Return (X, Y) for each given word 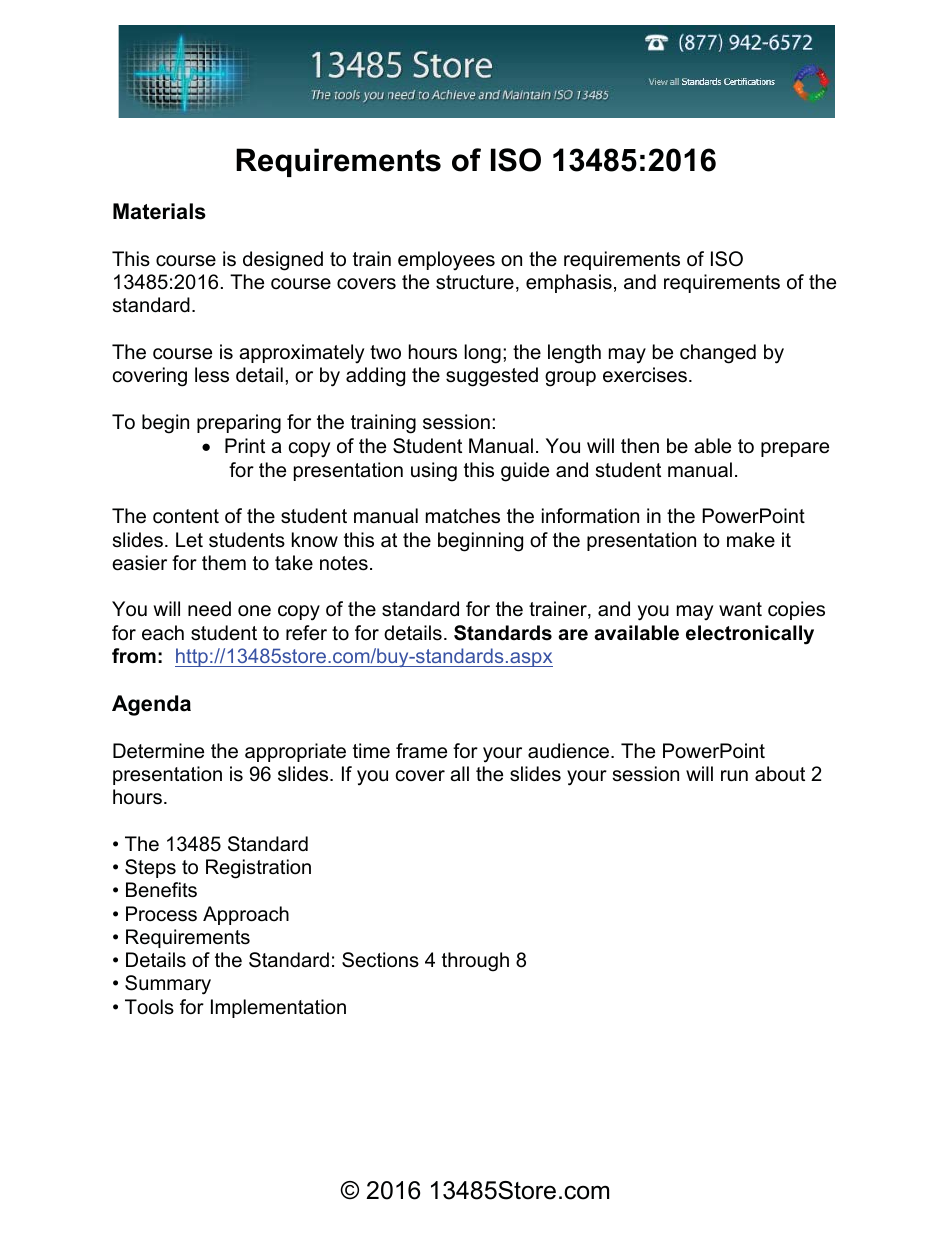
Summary (168, 985)
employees (446, 260)
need (209, 609)
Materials (159, 211)
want (740, 609)
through (475, 962)
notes (344, 563)
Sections (380, 960)
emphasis (569, 283)
